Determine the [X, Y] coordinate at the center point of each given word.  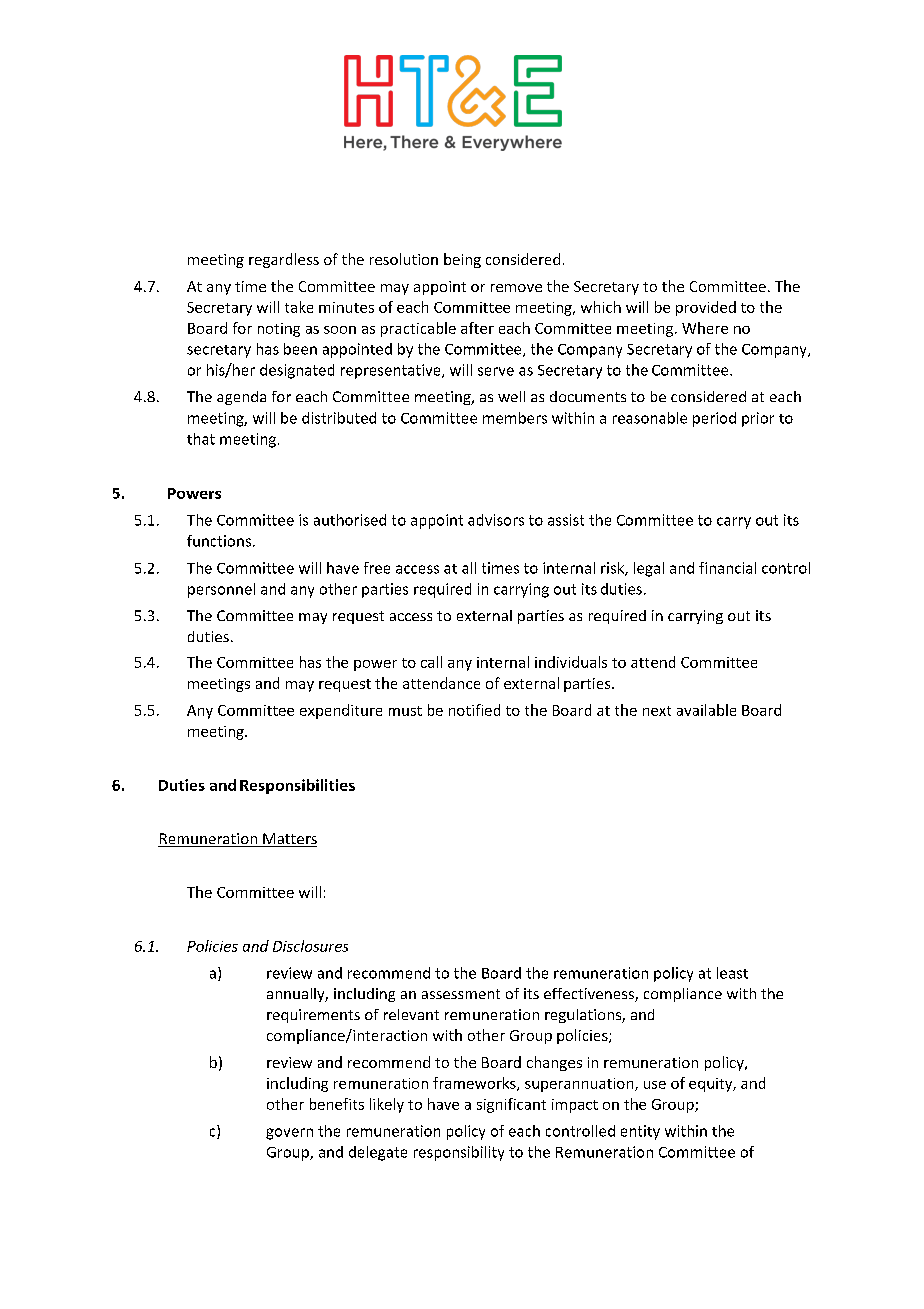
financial [727, 568]
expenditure [341, 711]
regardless [284, 260]
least [732, 973]
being [462, 260]
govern [289, 1134]
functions [219, 541]
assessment [461, 994]
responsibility [459, 1153]
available [706, 710]
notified [474, 710]
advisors [496, 520]
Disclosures [310, 946]
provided [706, 308]
